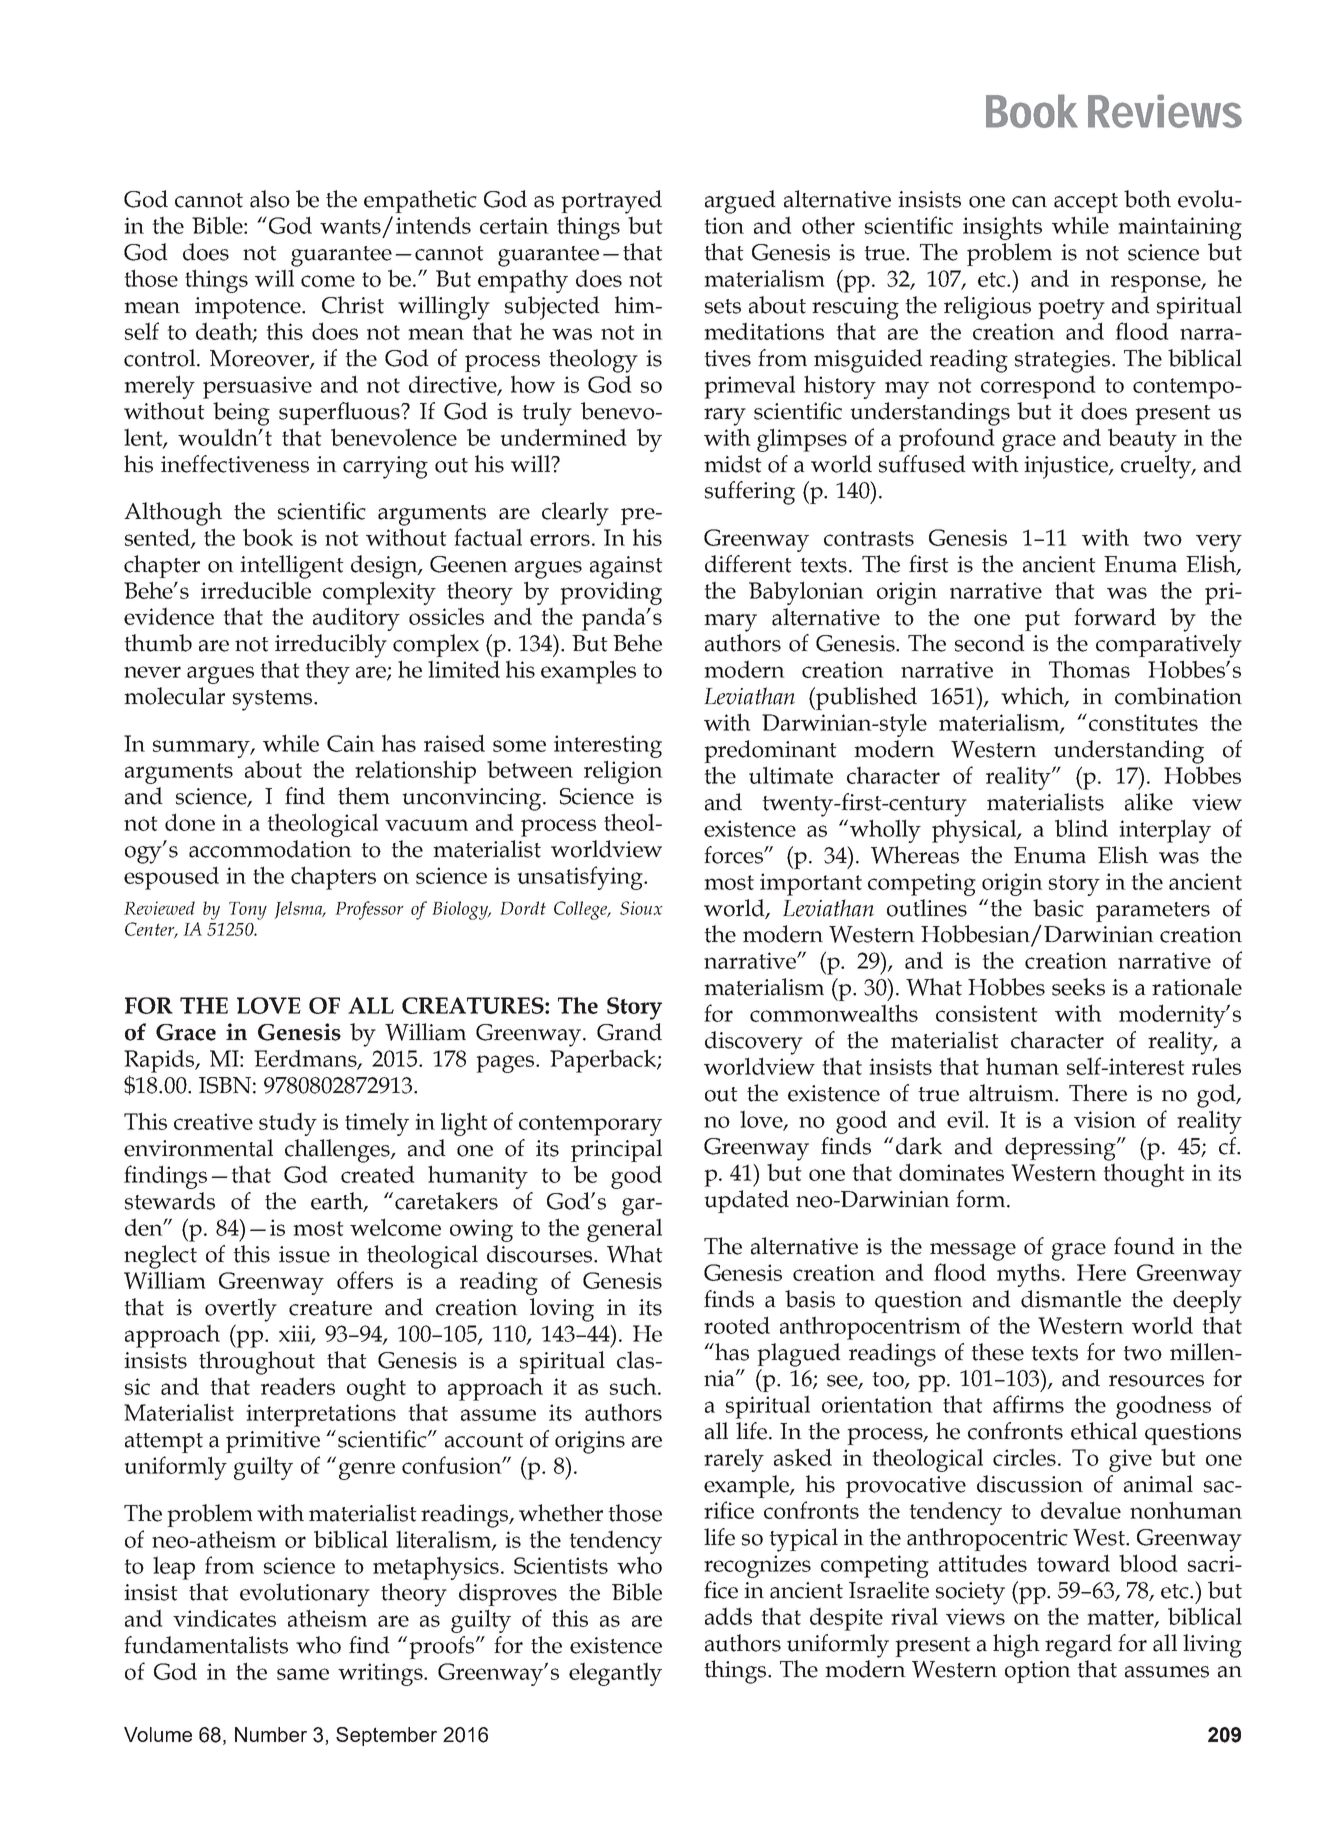  Describe the element at coordinates (270, 199) in the screenshot. I see `also` at that location.
